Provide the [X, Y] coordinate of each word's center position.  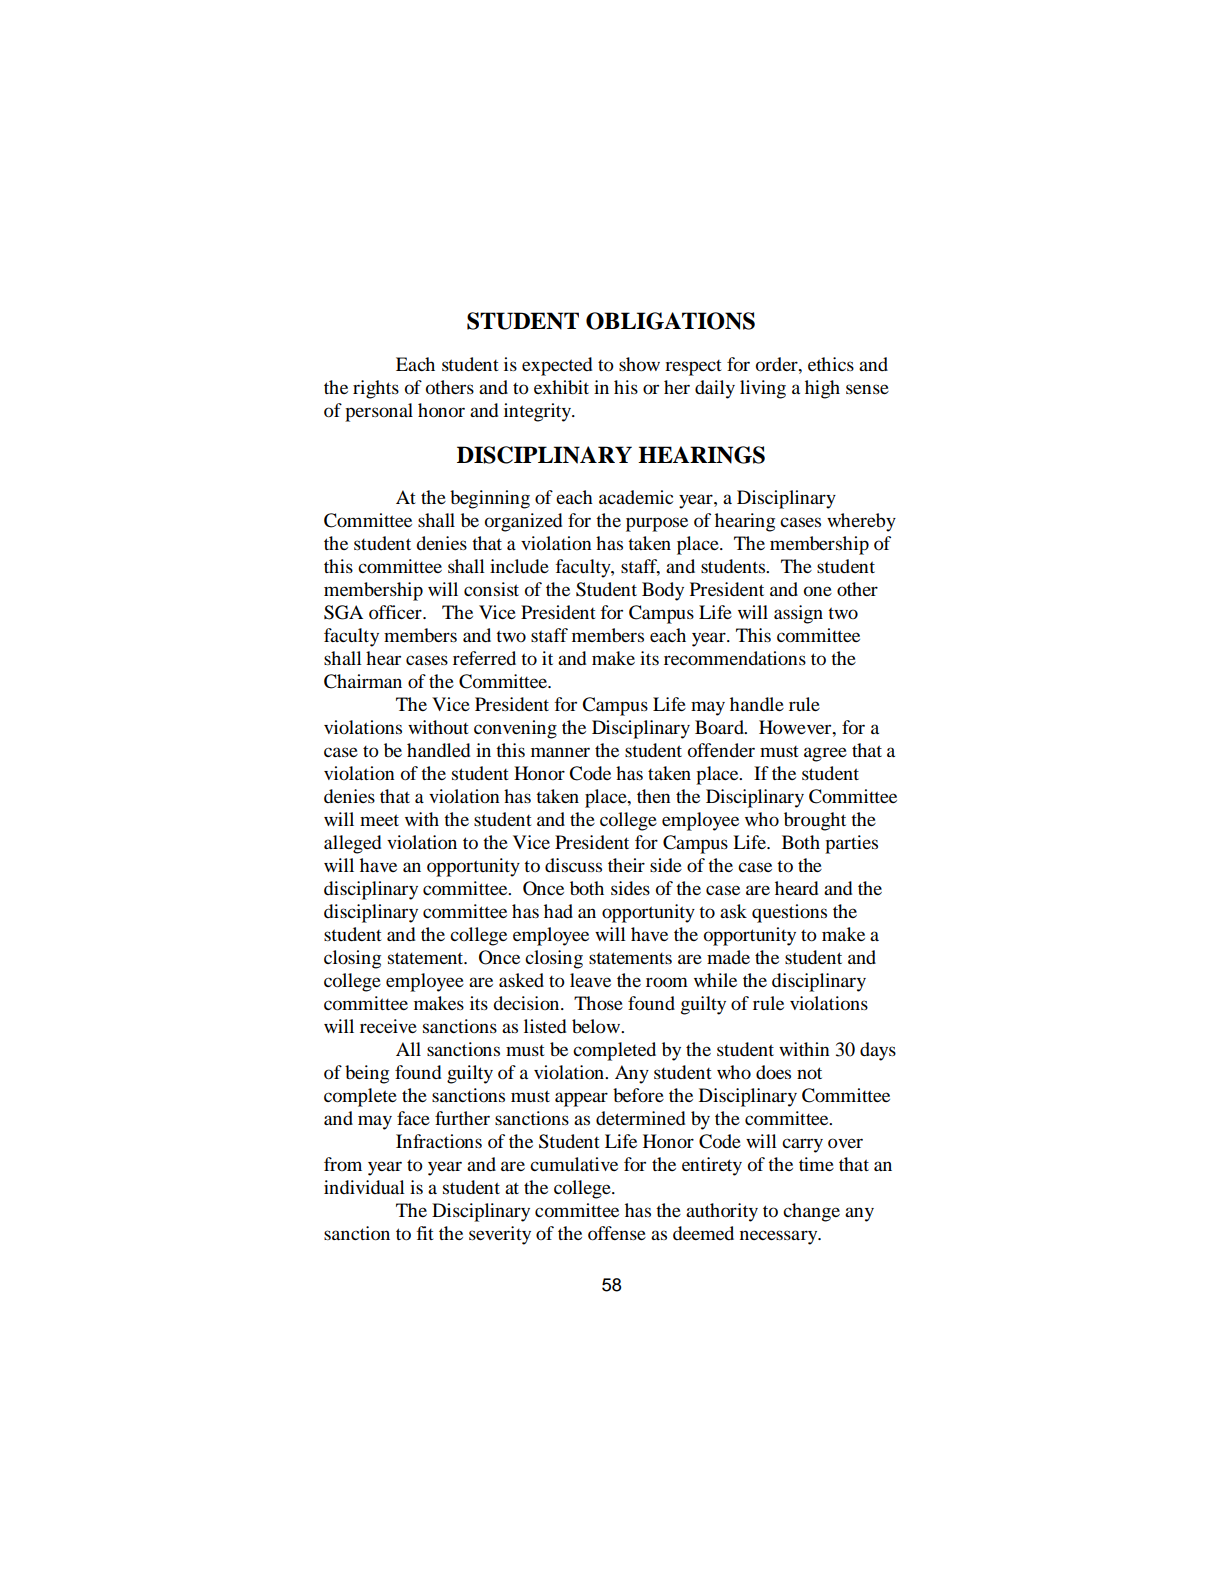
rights [376, 389]
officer [396, 612]
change [811, 1212]
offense [617, 1233]
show [639, 364]
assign [798, 614]
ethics [831, 364]
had [558, 911]
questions [789, 913]
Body [663, 591]
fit [425, 1233]
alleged [352, 844]
